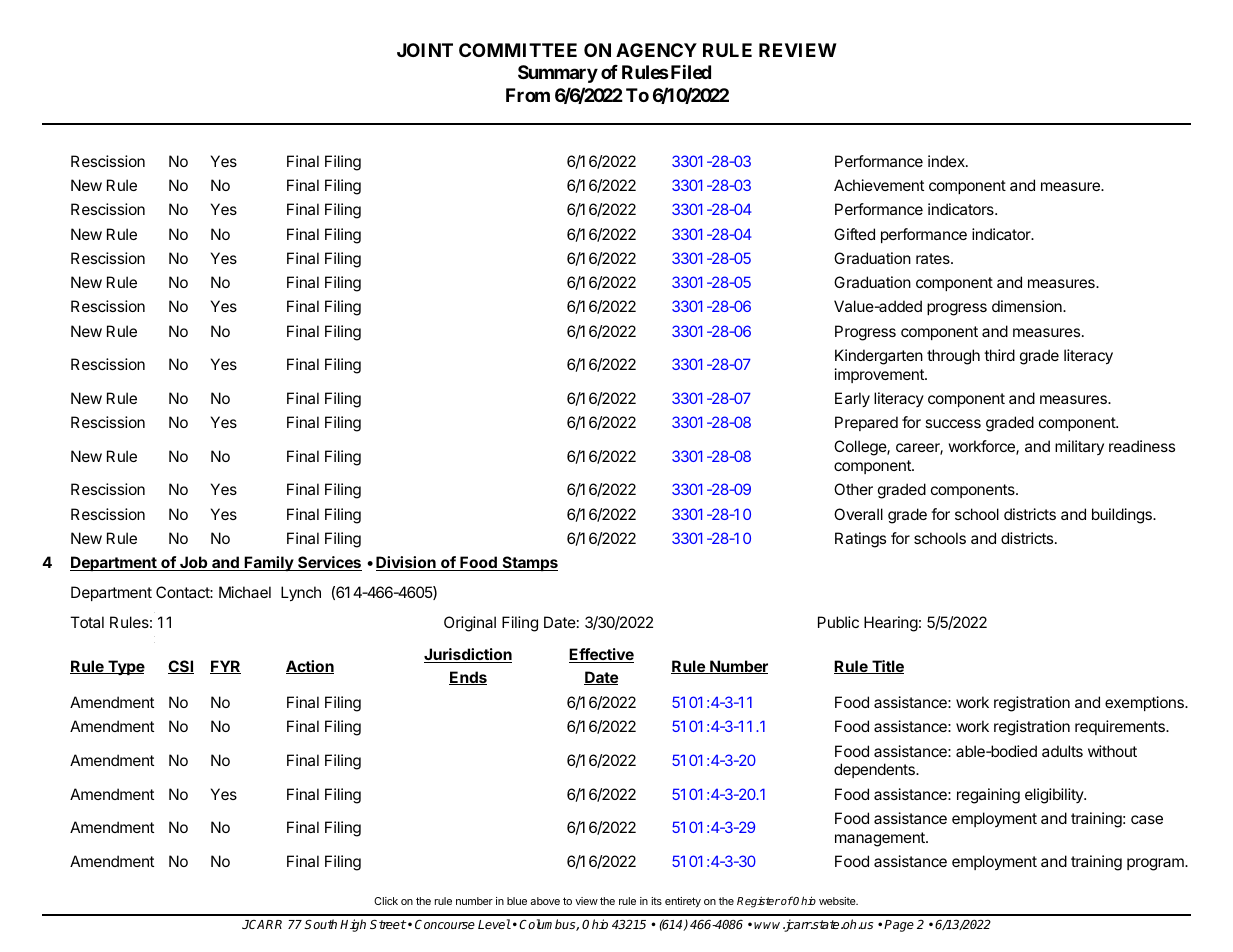  What do you see at coordinates (899, 926) in the image?
I see `Page` at bounding box center [899, 926].
